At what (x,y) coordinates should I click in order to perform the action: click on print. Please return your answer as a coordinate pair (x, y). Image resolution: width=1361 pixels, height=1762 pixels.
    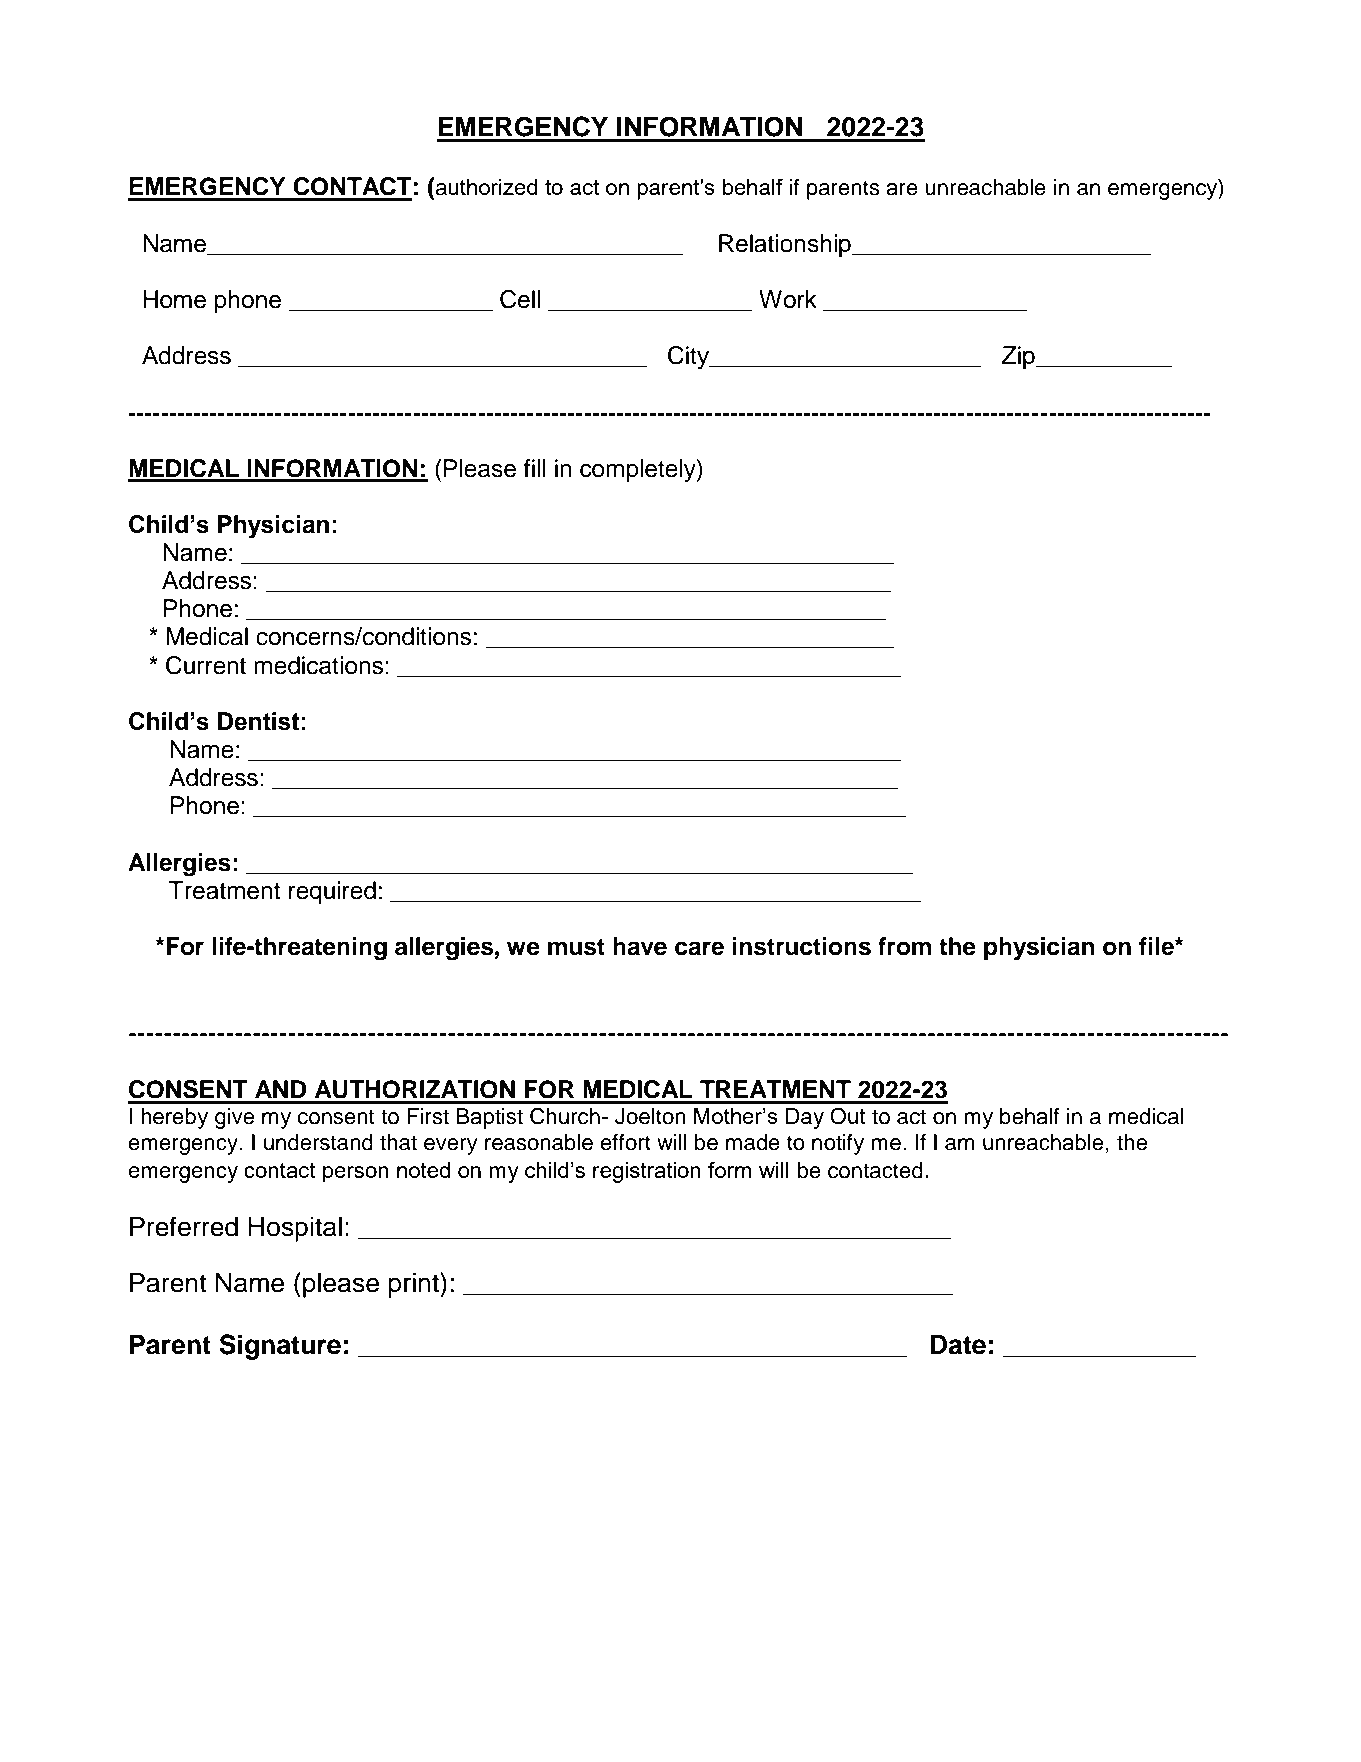
    Looking at the image, I should click on (414, 1285).
